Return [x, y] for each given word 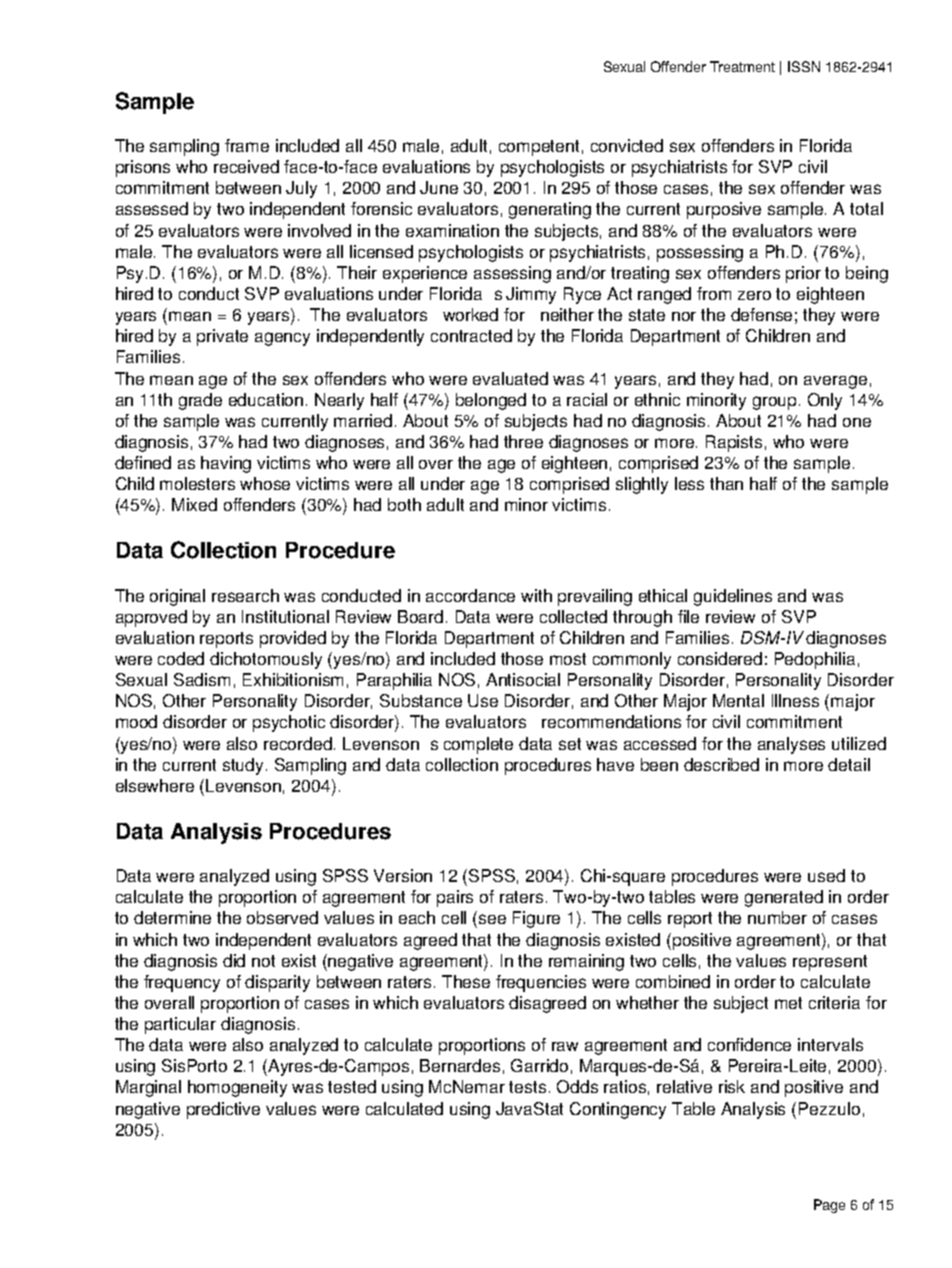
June [439, 187]
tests [527, 1087]
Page [829, 1206]
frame [247, 145]
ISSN [804, 66]
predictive [223, 1110]
